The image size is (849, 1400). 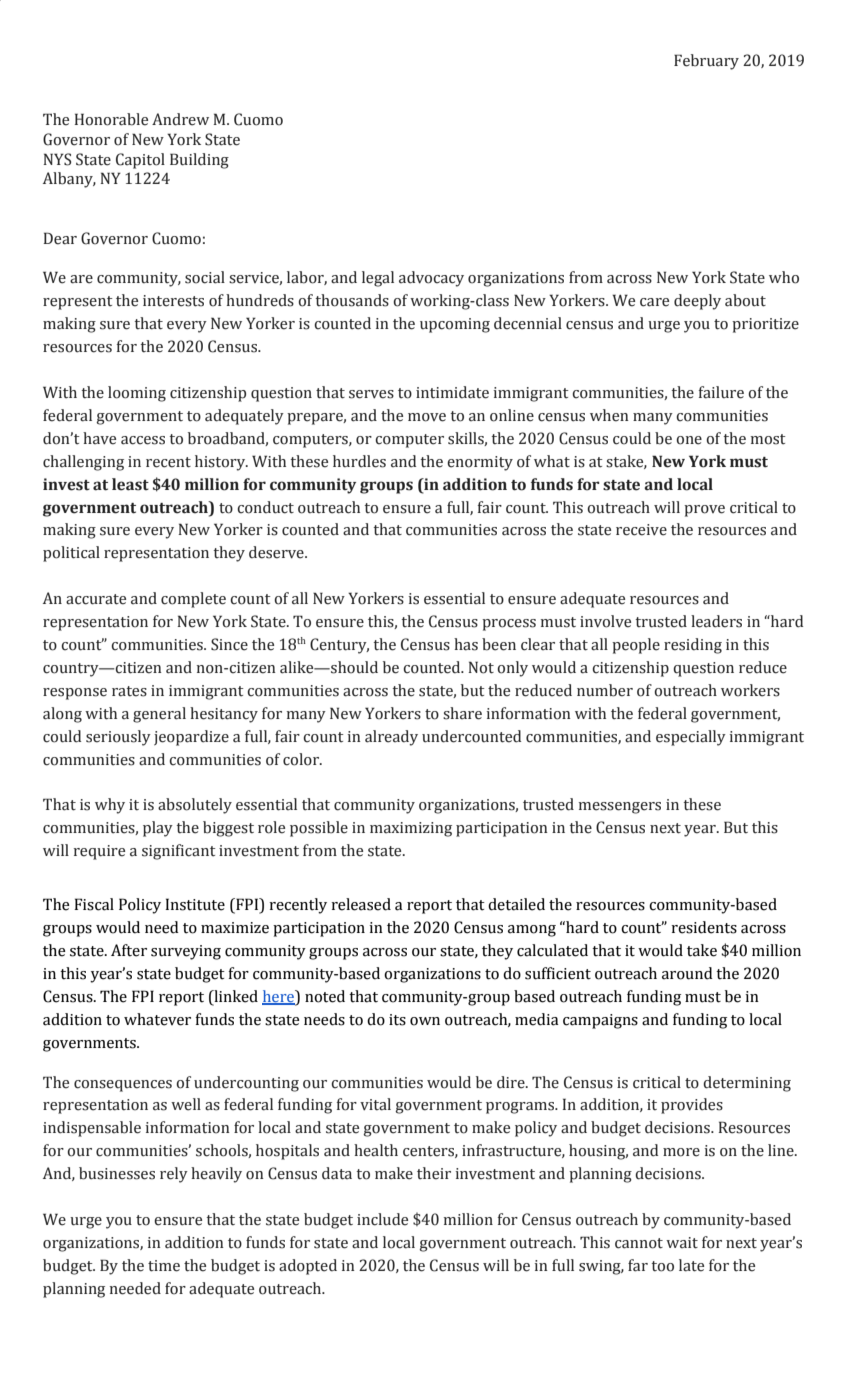 What do you see at coordinates (466, 644) in the image?
I see `has` at bounding box center [466, 644].
